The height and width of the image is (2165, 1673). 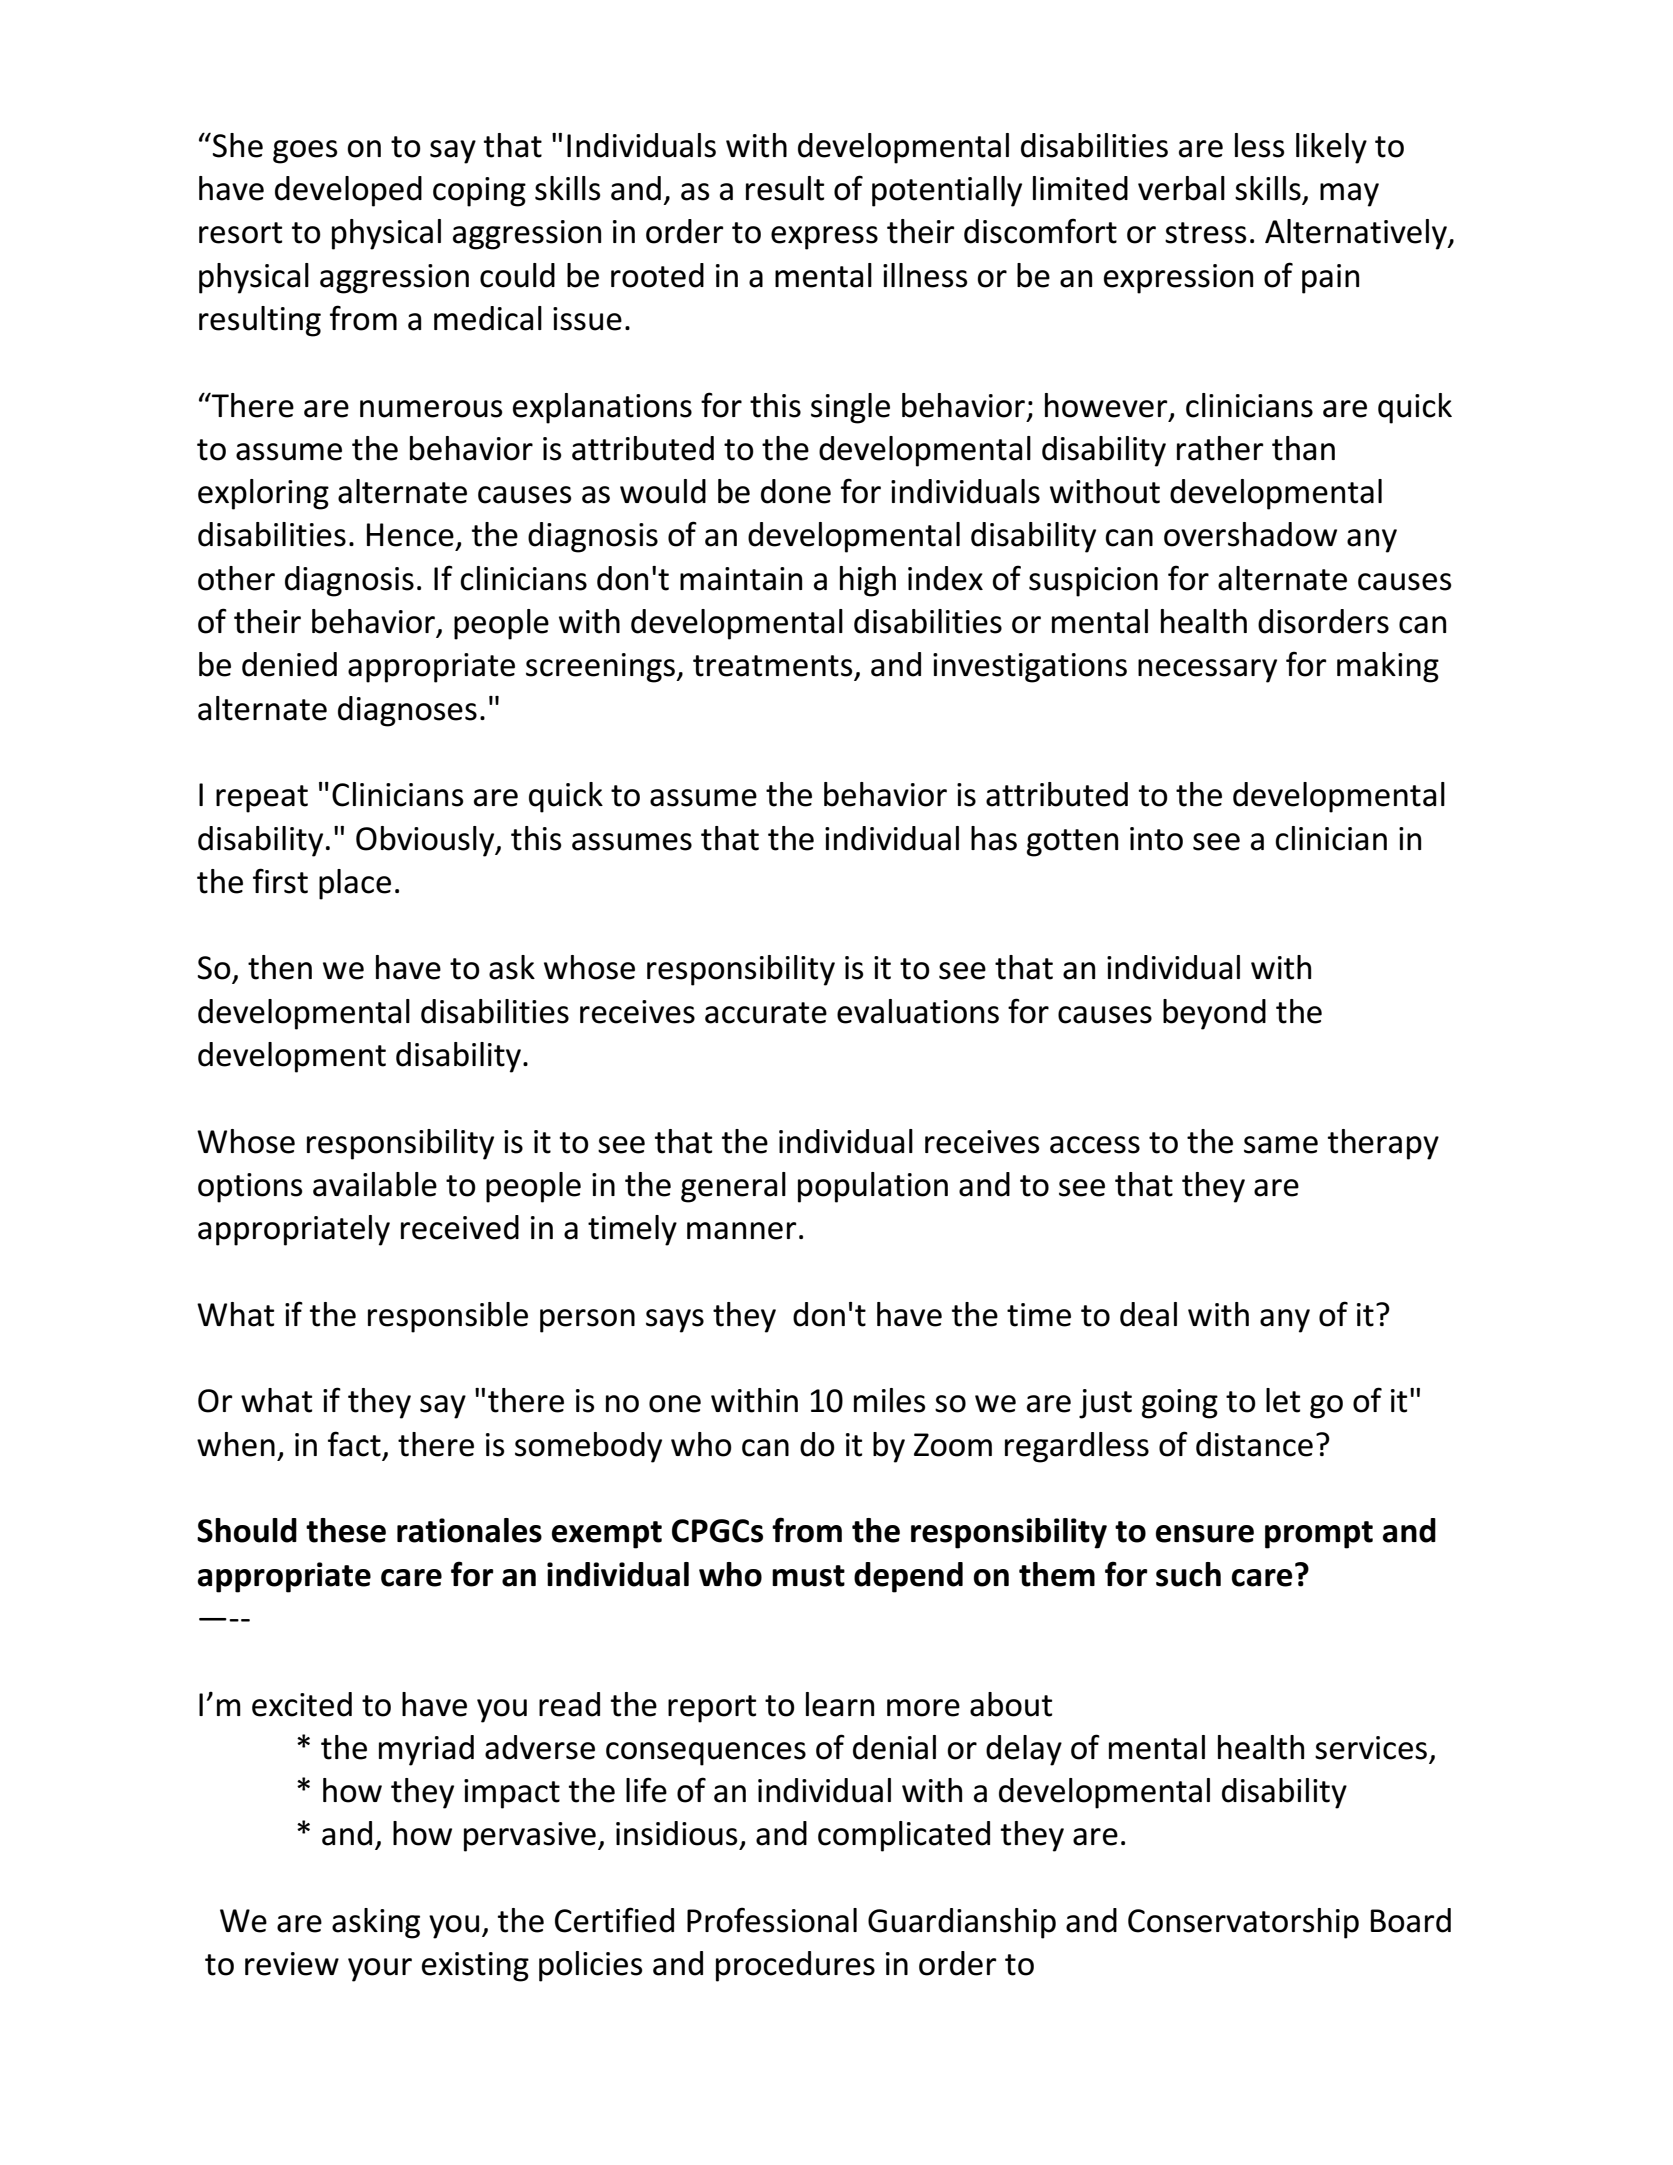 What do you see at coordinates (773, 666) in the image?
I see `treatments` at bounding box center [773, 666].
